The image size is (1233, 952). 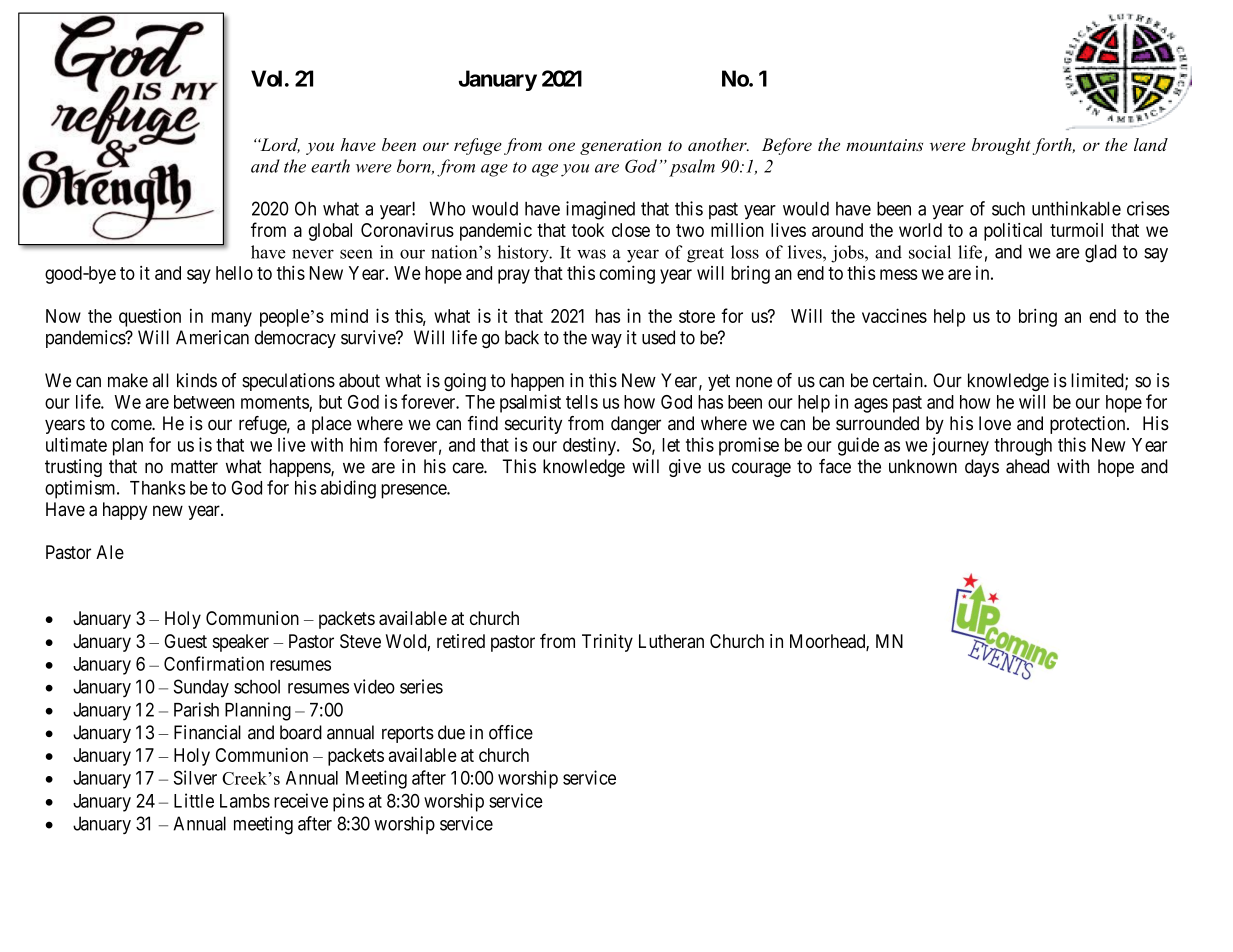 What do you see at coordinates (266, 78) in the screenshot?
I see `Vol` at bounding box center [266, 78].
